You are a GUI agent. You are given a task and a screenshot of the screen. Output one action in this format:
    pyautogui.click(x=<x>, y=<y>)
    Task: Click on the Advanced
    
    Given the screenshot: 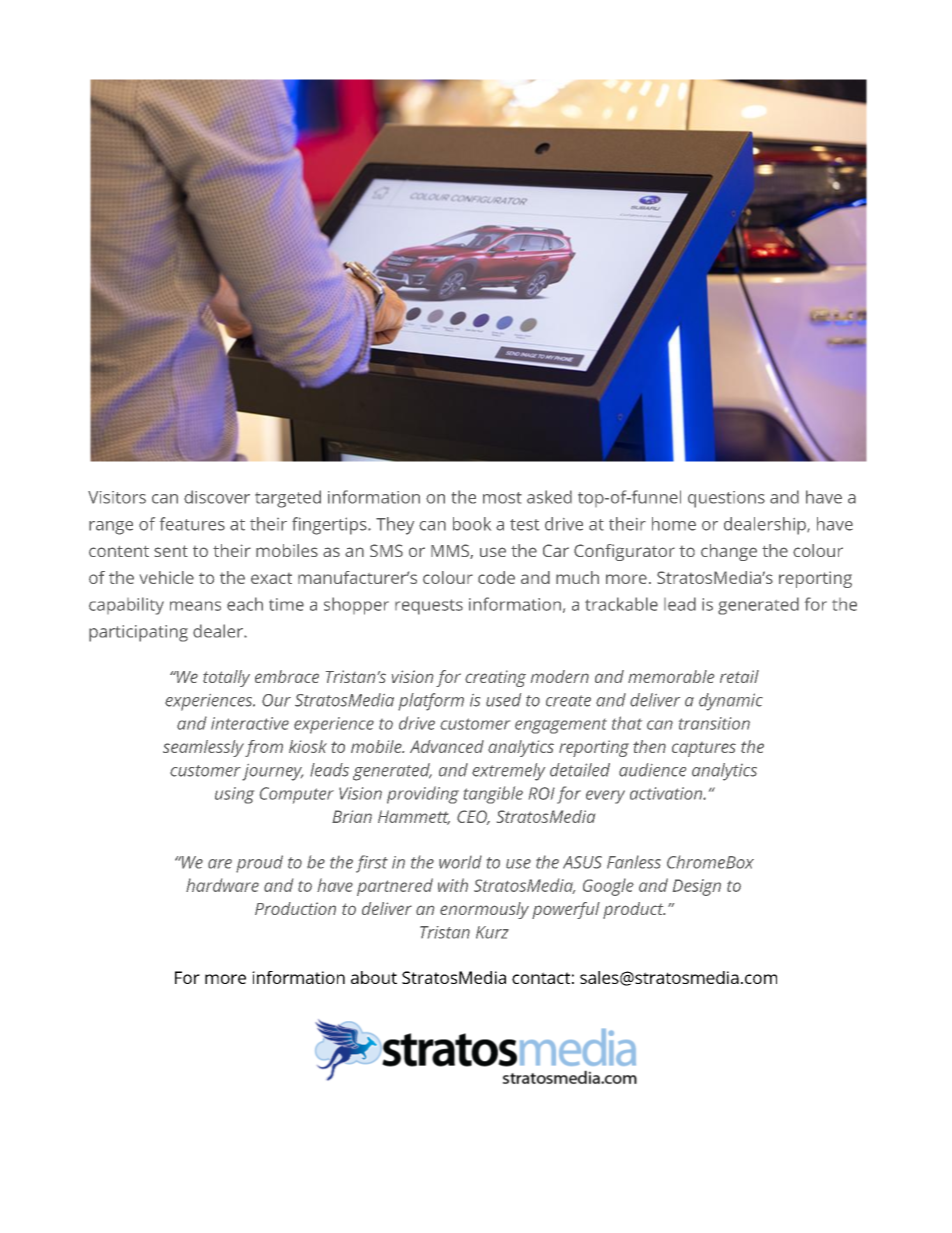 What is the action you would take?
    pyautogui.click(x=447, y=746)
